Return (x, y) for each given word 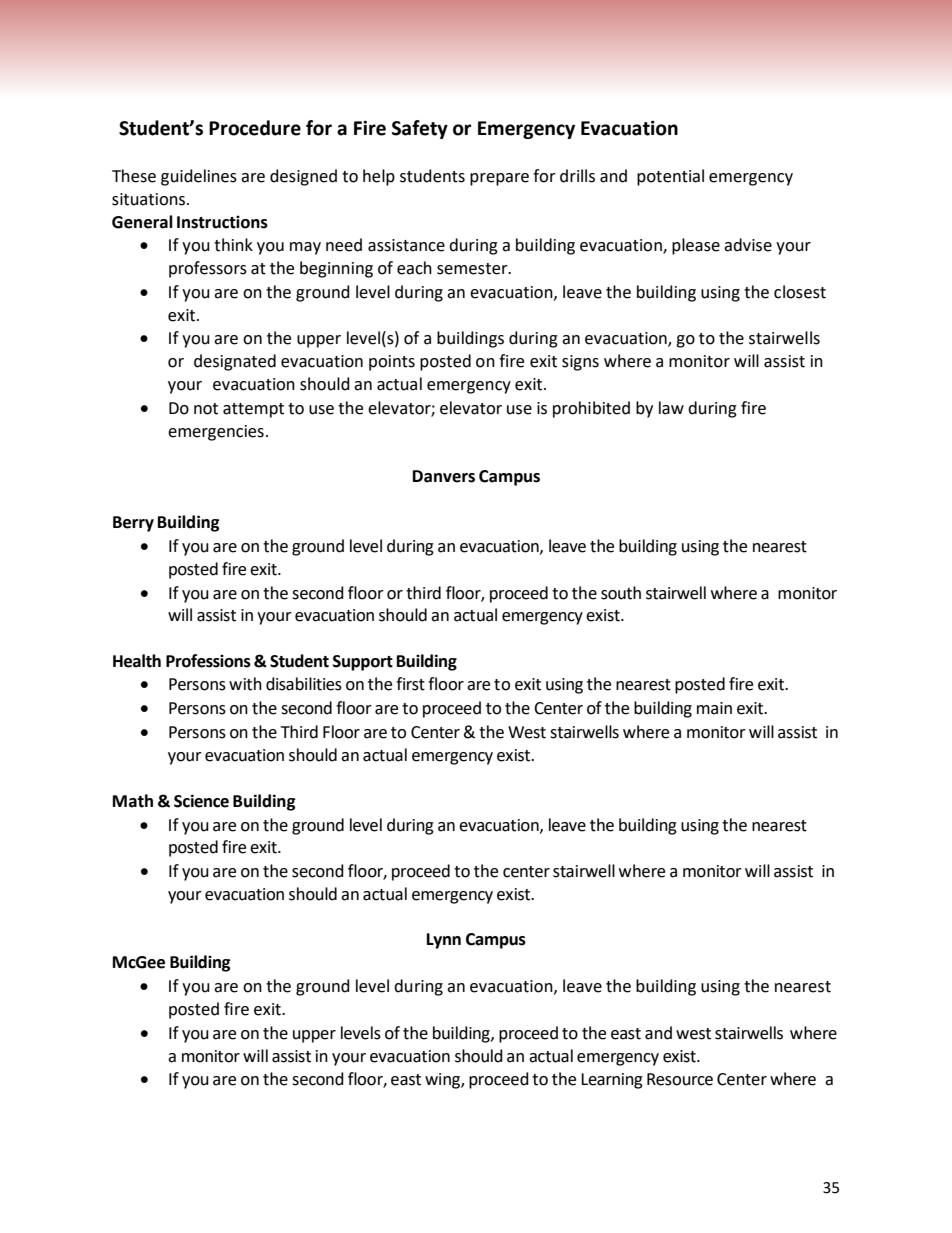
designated (235, 362)
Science (201, 801)
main (714, 708)
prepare (499, 179)
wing (443, 1081)
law (671, 408)
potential (670, 177)
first (410, 684)
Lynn (444, 941)
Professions (208, 661)
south (621, 593)
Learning (612, 1081)
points (392, 363)
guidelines (199, 177)
